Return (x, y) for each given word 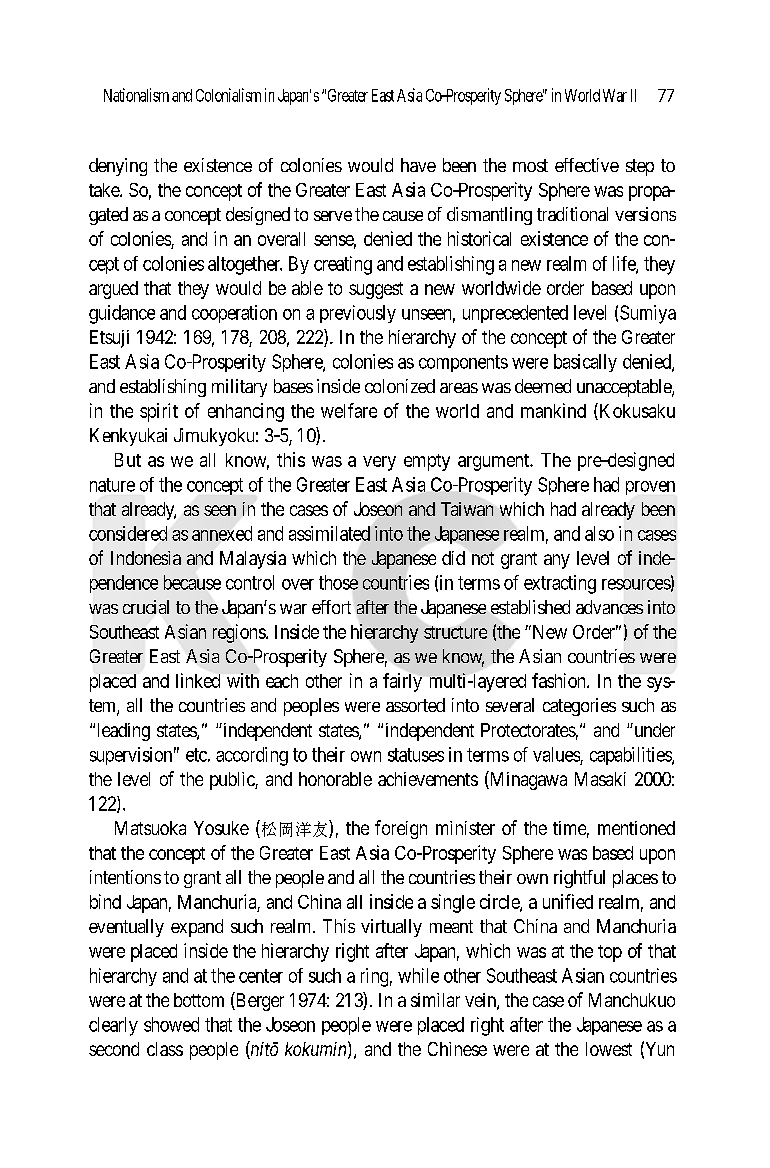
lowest (609, 1049)
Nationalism (136, 95)
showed (171, 1024)
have (418, 165)
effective (587, 165)
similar (435, 1000)
